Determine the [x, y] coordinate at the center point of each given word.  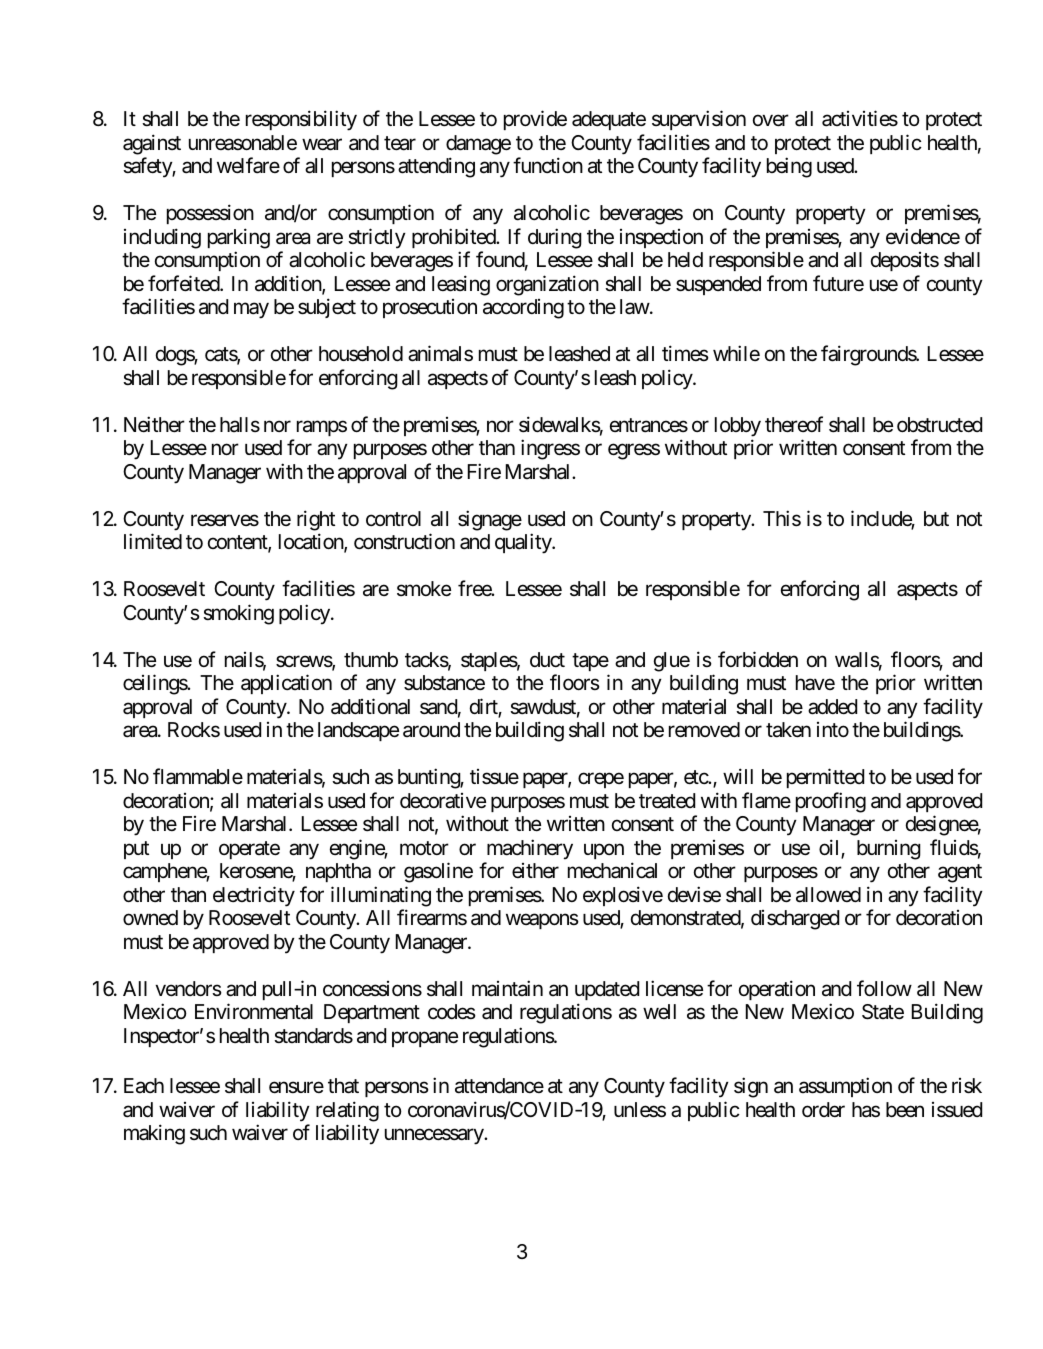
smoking [238, 614]
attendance [499, 1086]
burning [889, 850]
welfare [248, 165]
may [251, 311]
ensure [296, 1088]
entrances [649, 425]
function [548, 165]
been [905, 1109]
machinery [530, 849]
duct [547, 659]
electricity [254, 896]
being [789, 167]
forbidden [758, 659]
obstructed [939, 425]
